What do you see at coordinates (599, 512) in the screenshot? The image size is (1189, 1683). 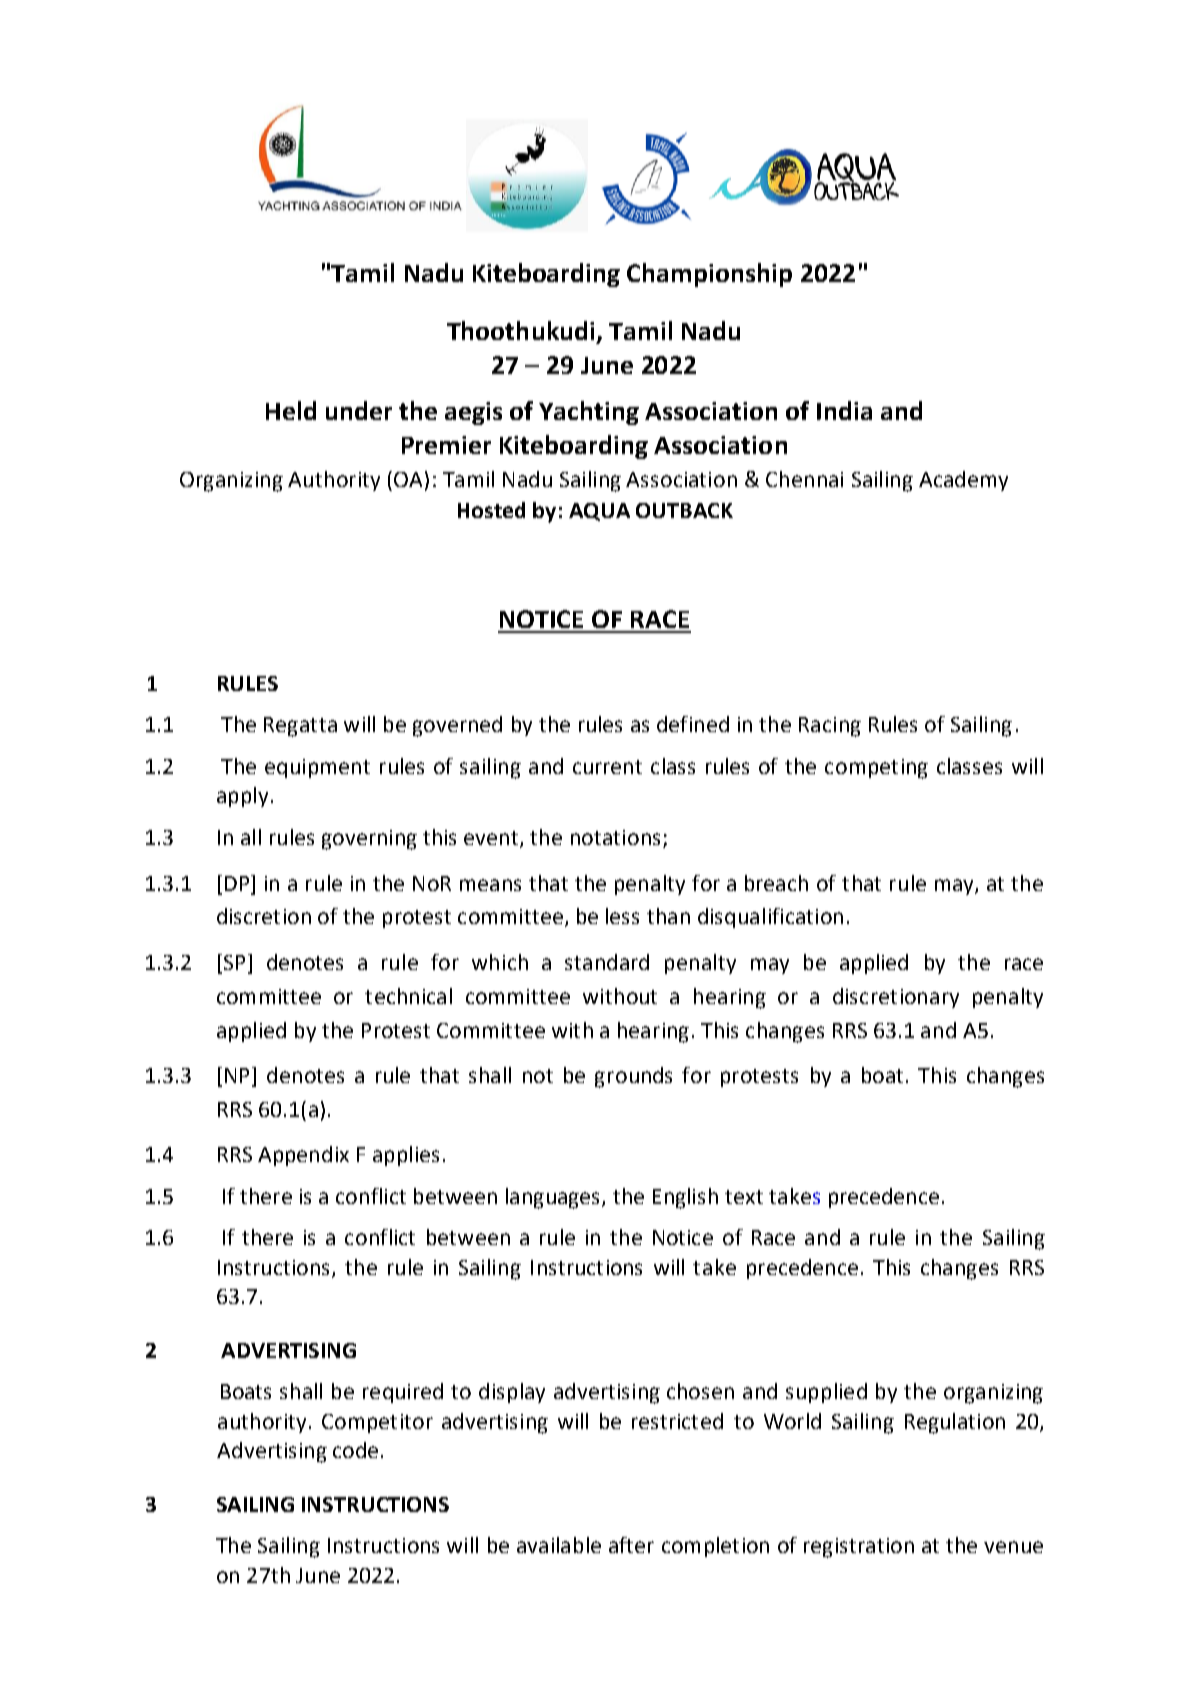 I see `AQUA` at bounding box center [599, 512].
